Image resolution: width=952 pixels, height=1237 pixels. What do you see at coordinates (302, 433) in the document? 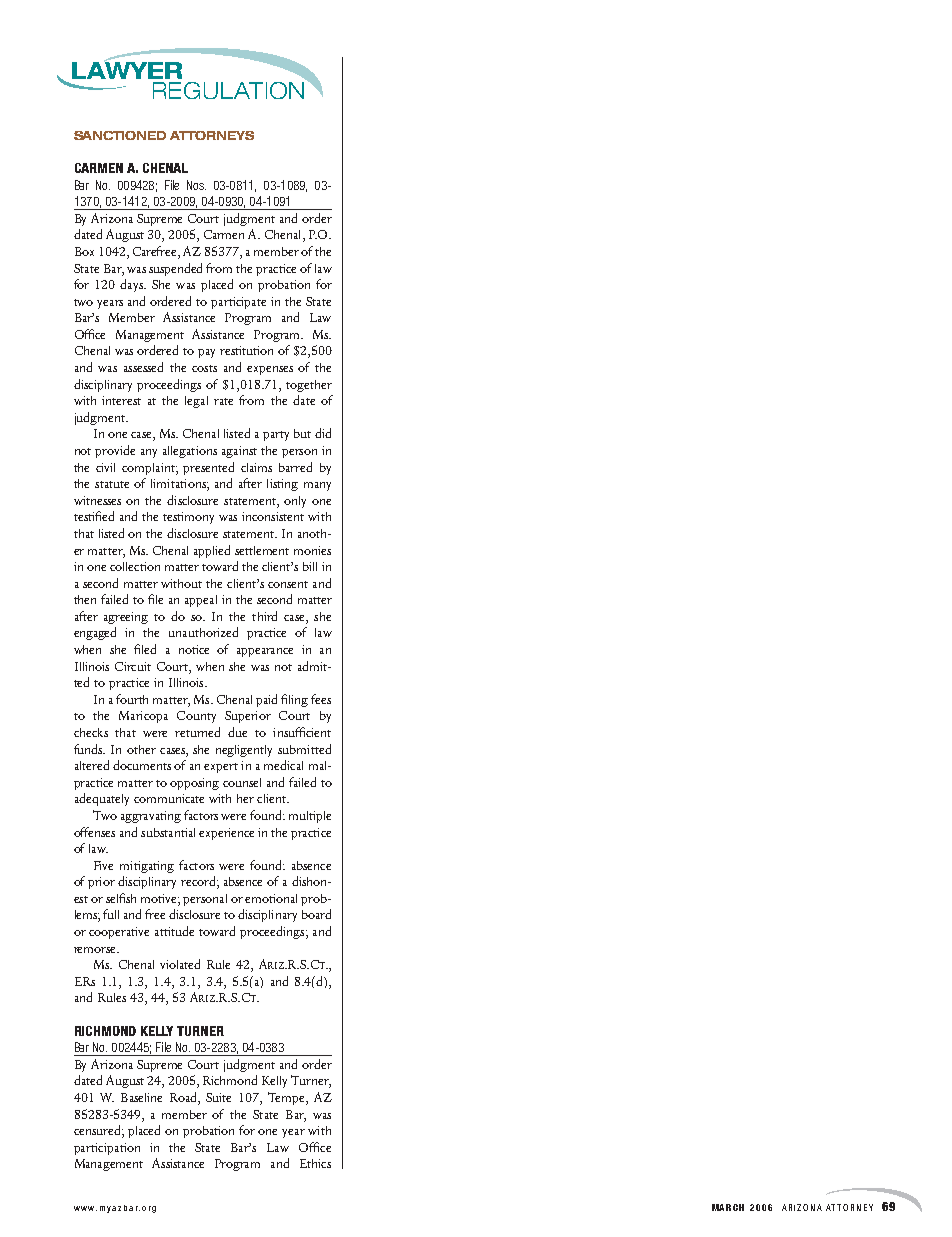
I see `but` at bounding box center [302, 433].
